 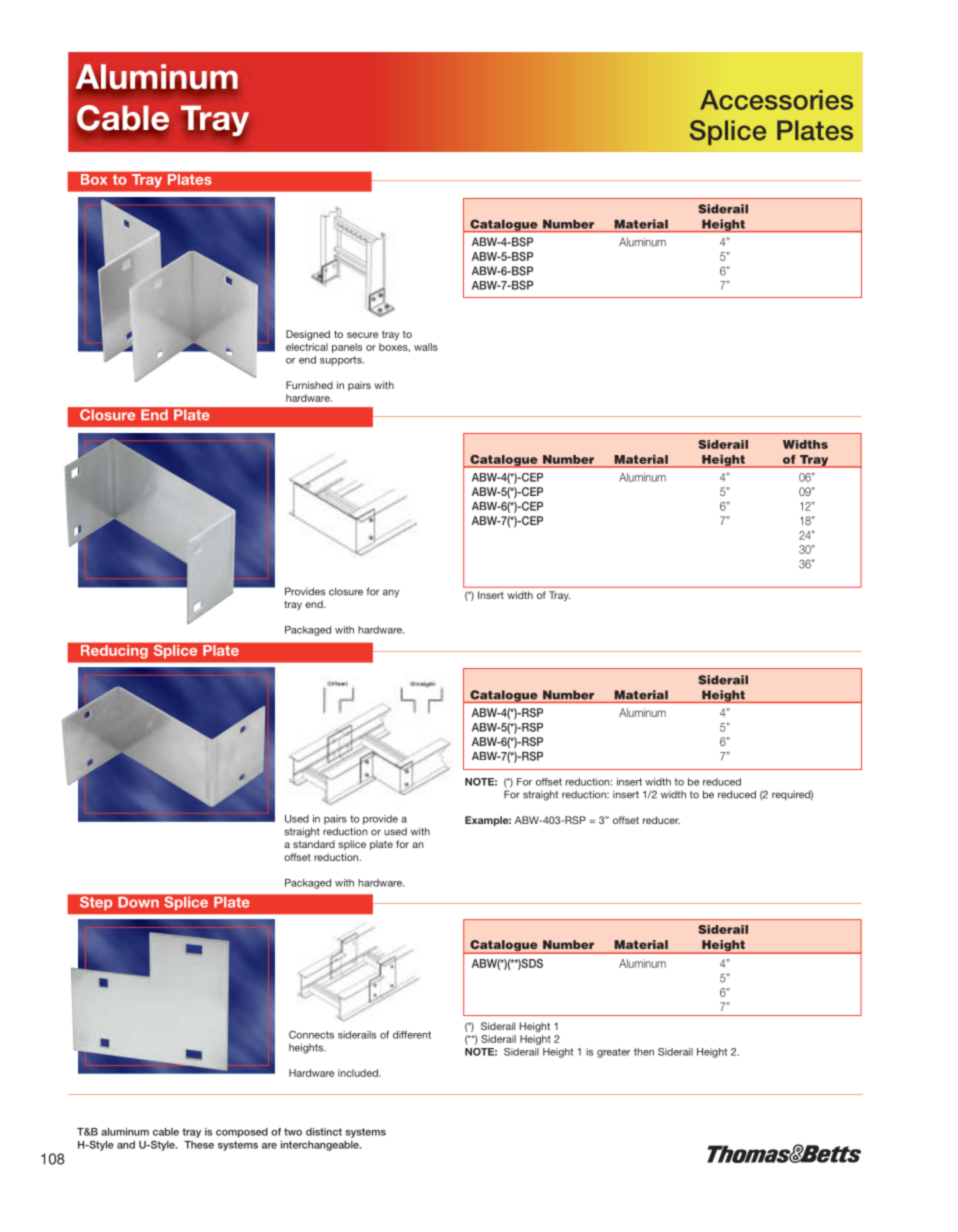 What do you see at coordinates (426, 347) in the page?
I see `walls` at bounding box center [426, 347].
